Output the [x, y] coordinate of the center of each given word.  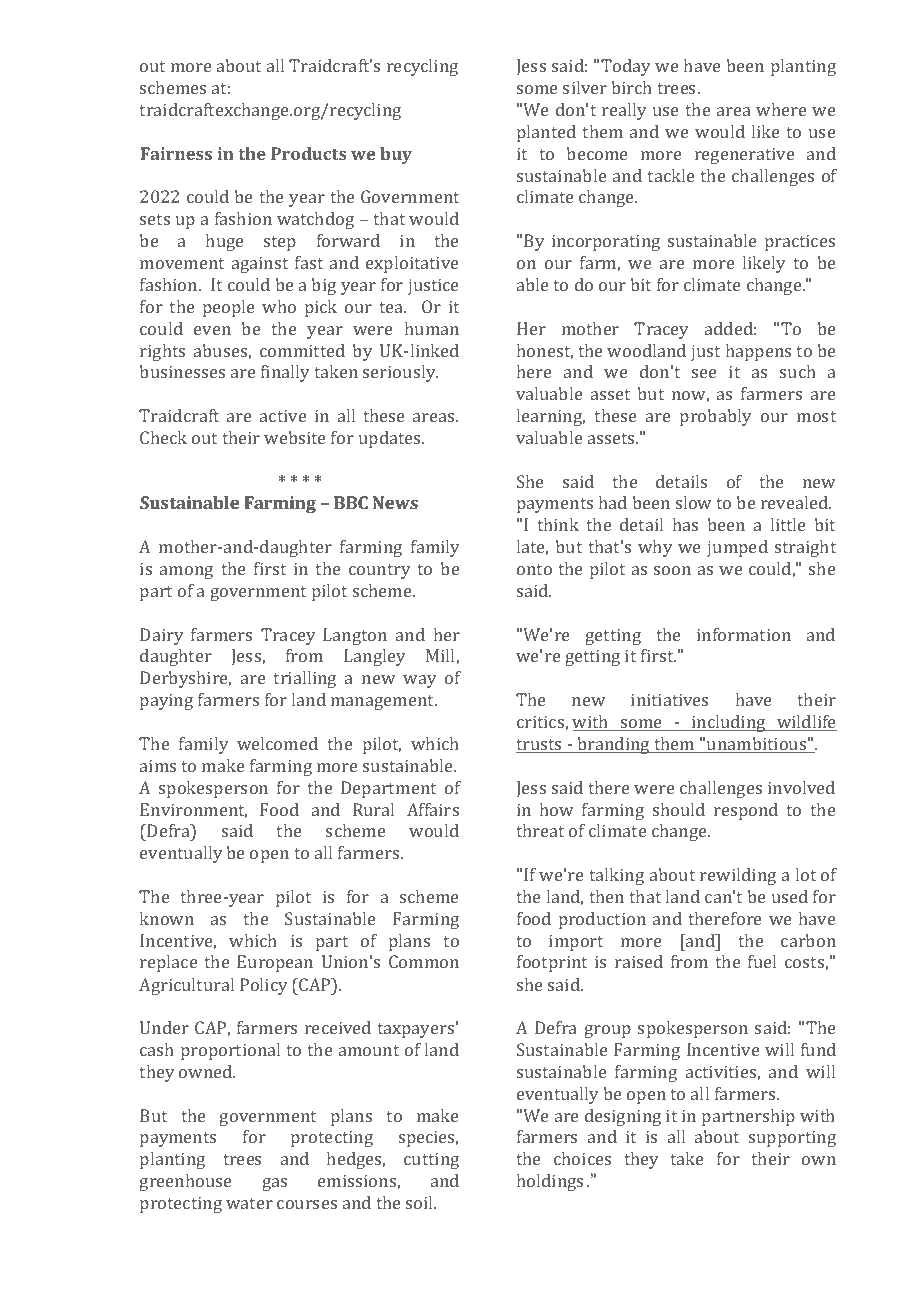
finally [285, 373]
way [419, 681]
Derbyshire [185, 679]
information [744, 634]
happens [758, 352]
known [167, 918]
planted [546, 133]
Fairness [176, 153]
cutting [431, 1160]
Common [424, 961]
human [432, 328]
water [249, 1203]
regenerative [745, 155]
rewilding [738, 876]
